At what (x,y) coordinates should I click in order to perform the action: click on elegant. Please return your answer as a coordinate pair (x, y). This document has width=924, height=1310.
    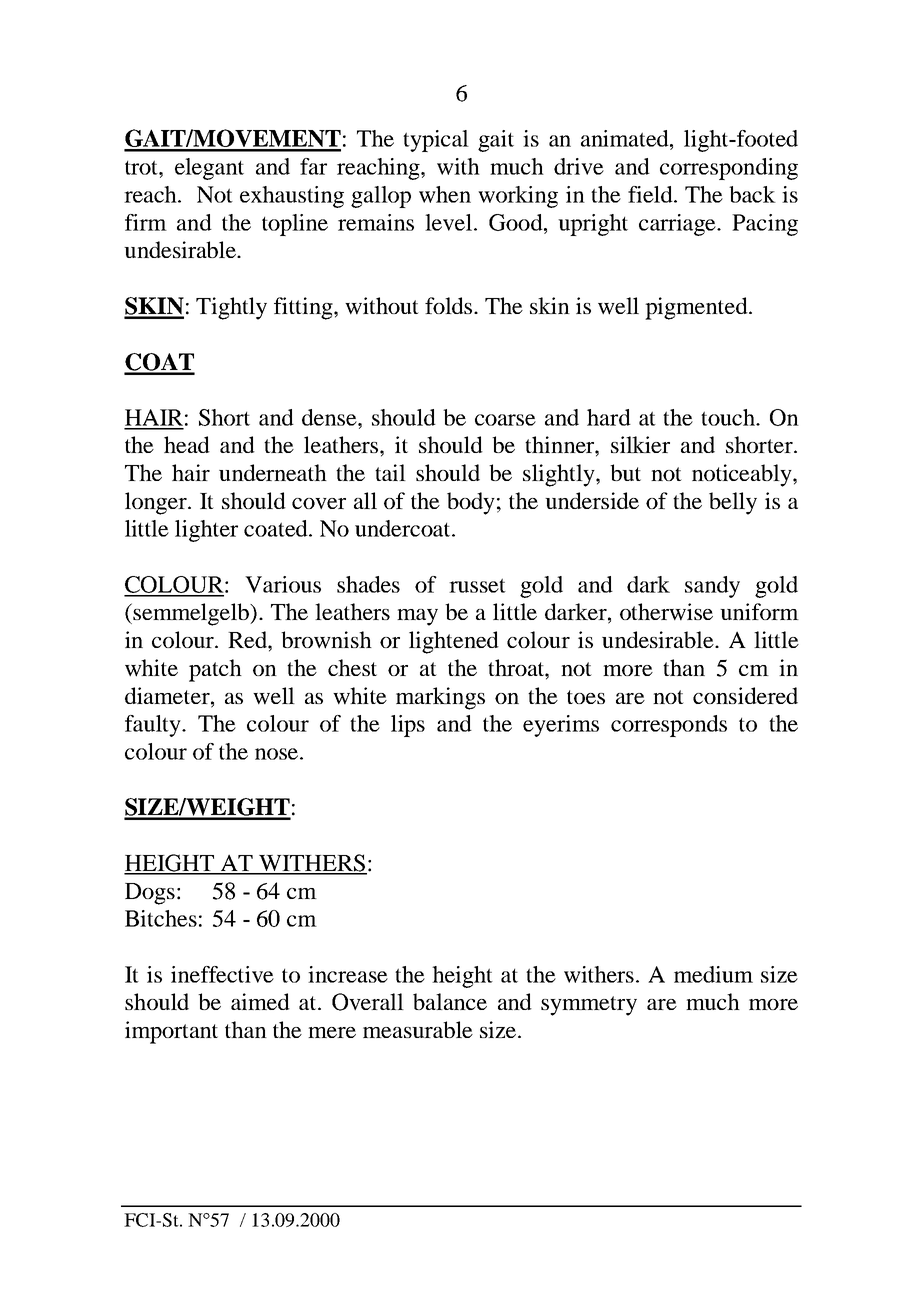
    Looking at the image, I should click on (209, 169).
